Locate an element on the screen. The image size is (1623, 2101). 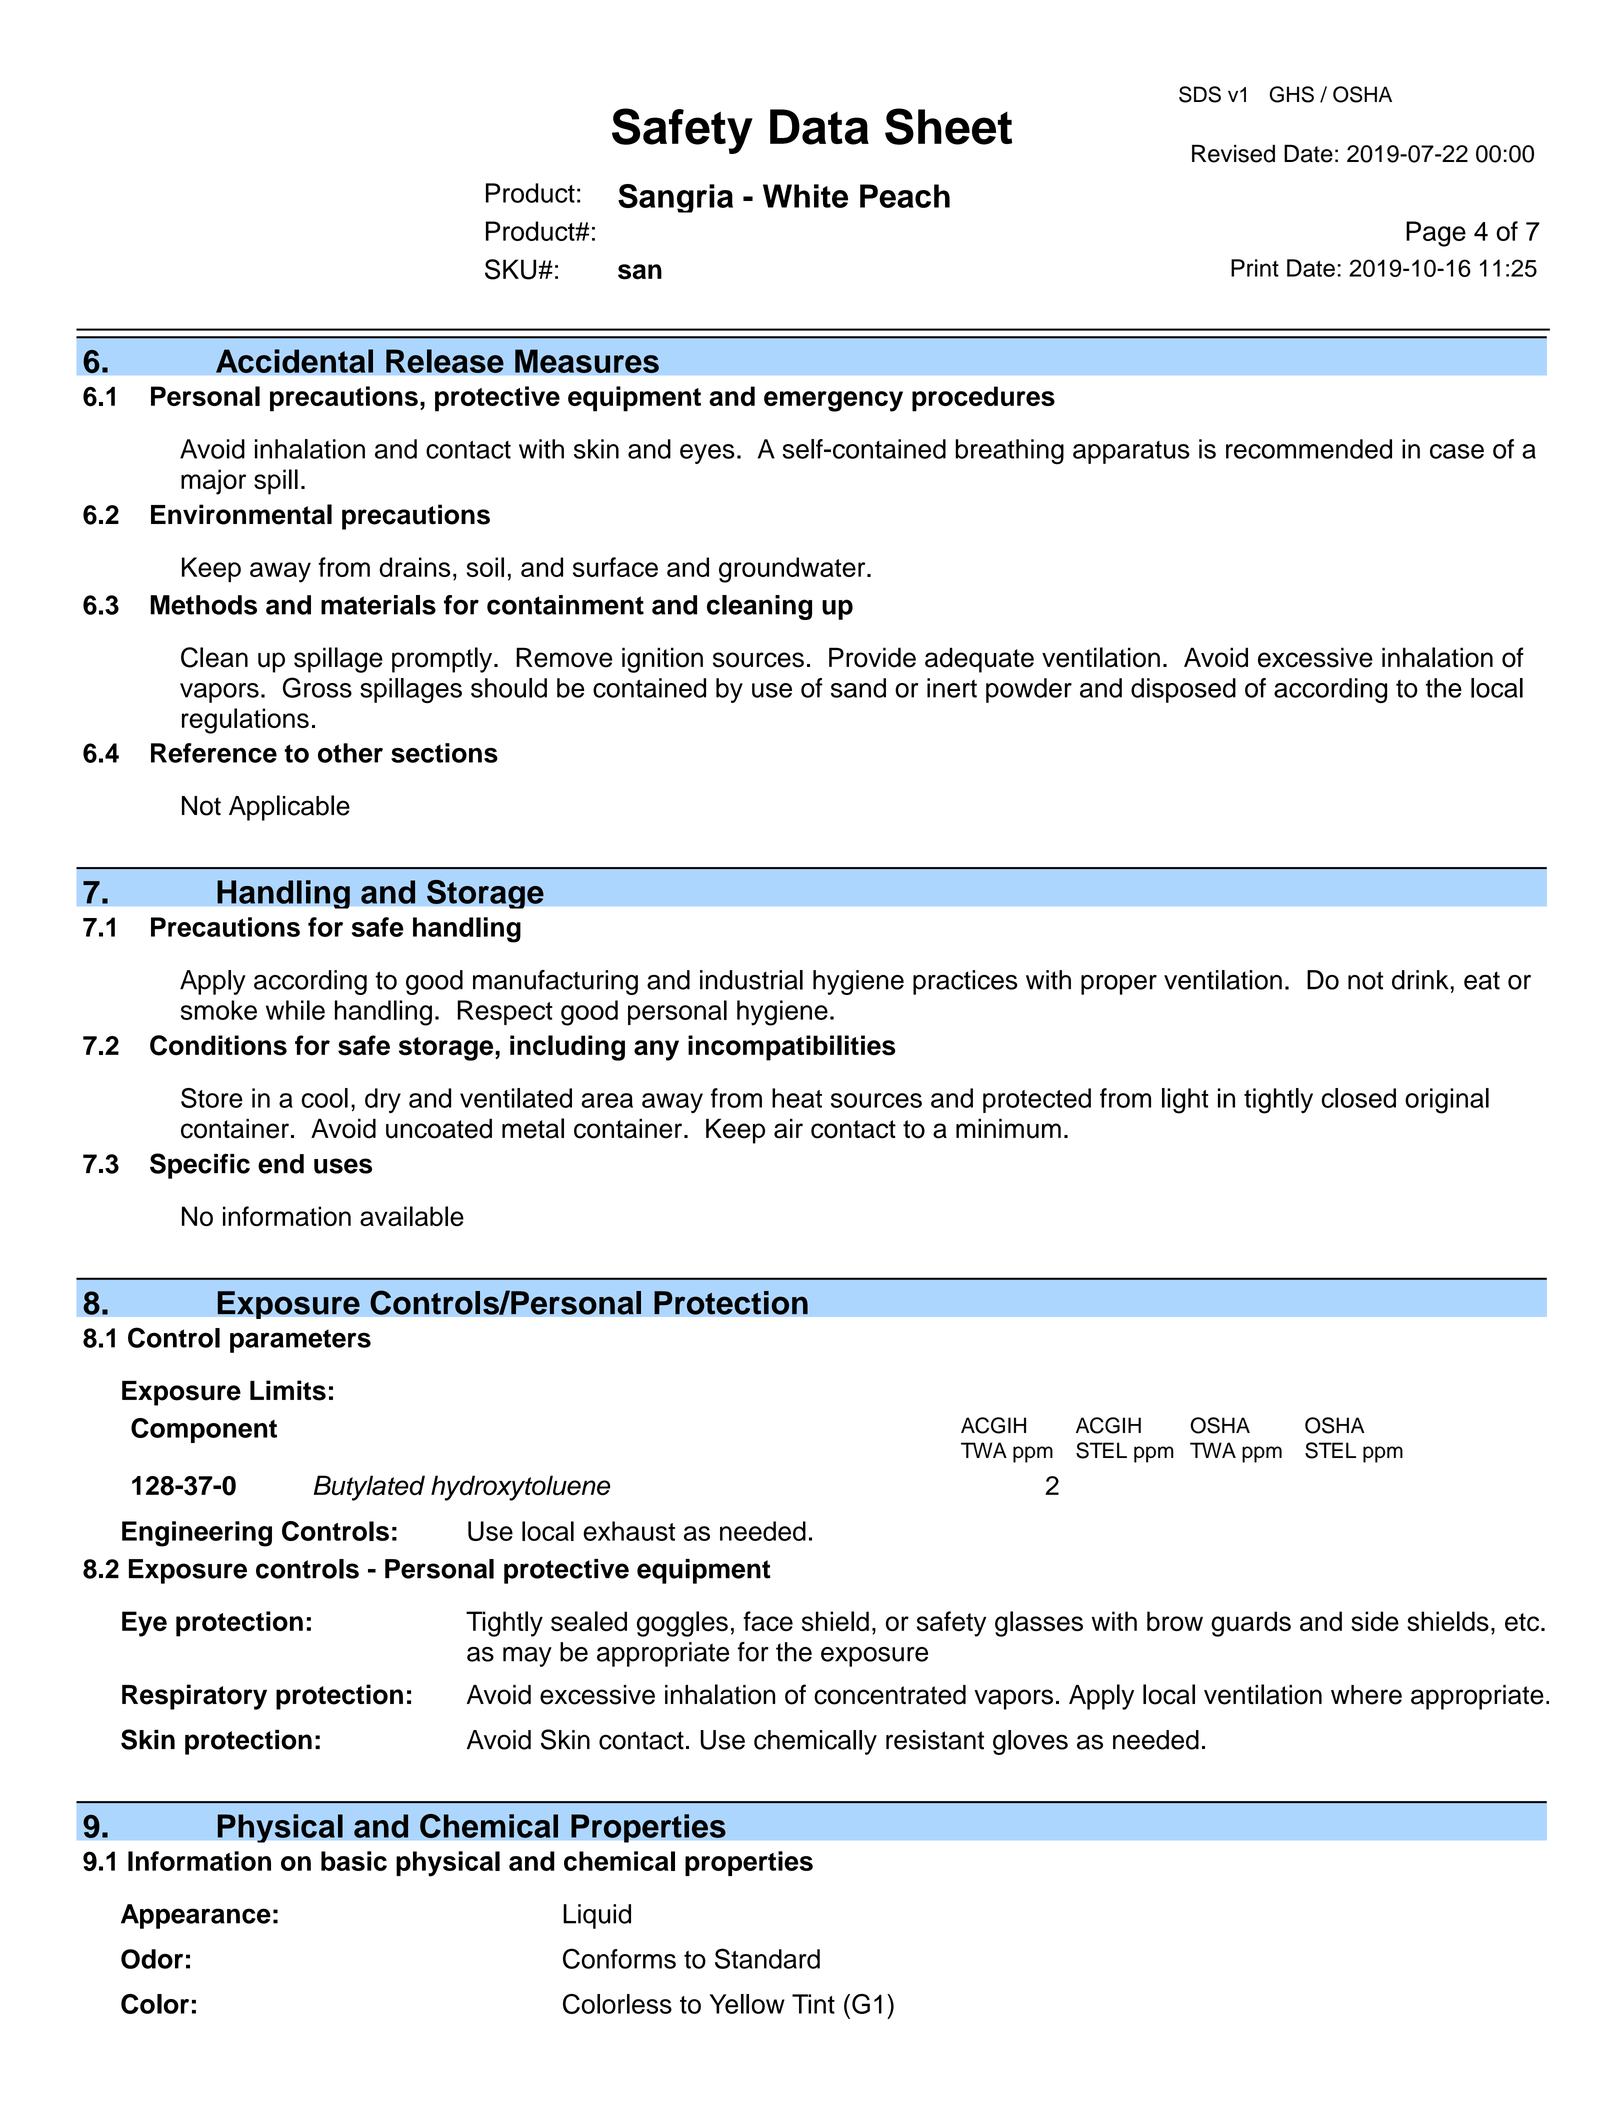
GHS is located at coordinates (1291, 94).
